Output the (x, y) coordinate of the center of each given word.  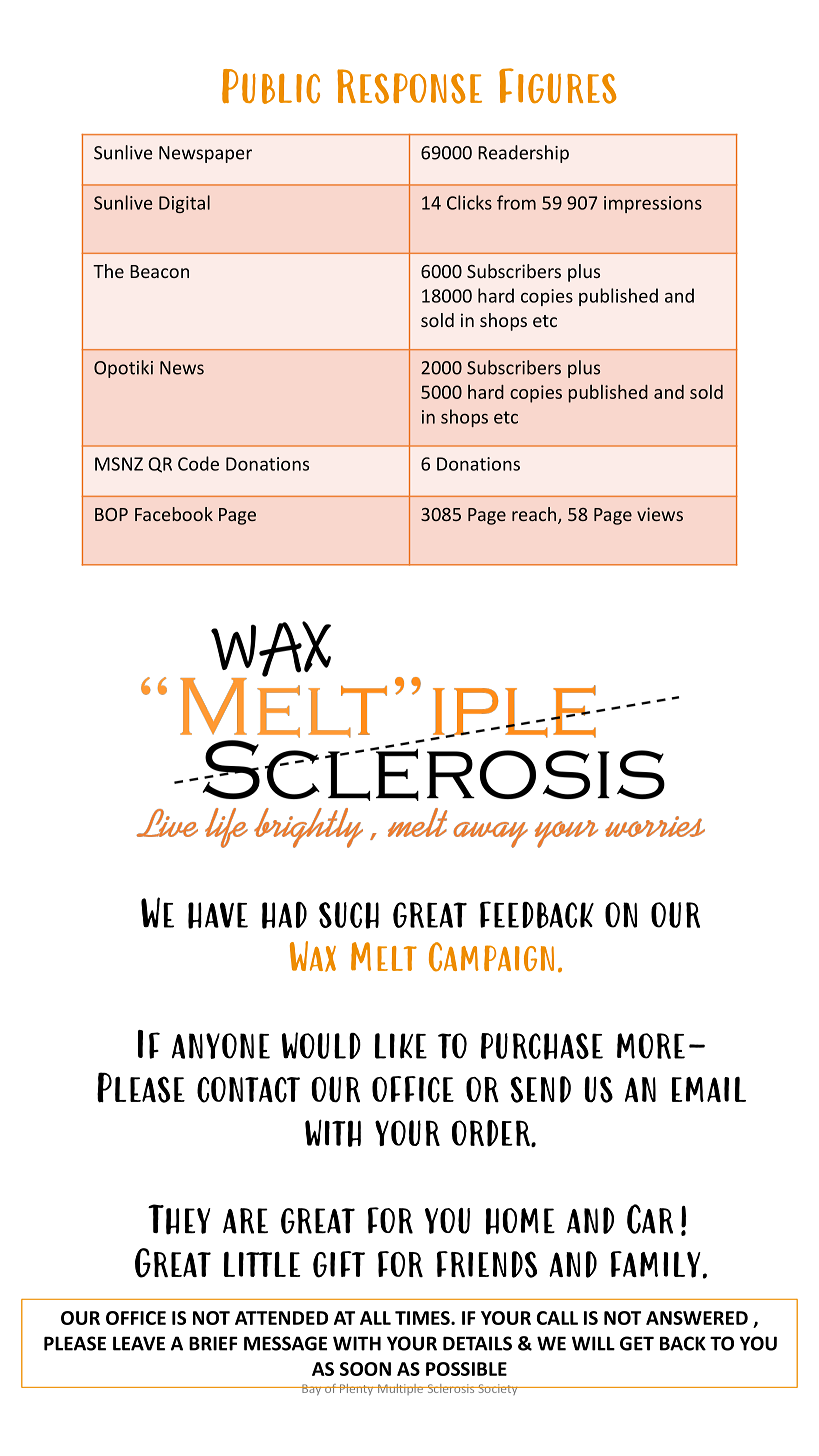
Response (409, 86)
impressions (653, 204)
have (218, 915)
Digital (184, 204)
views (660, 514)
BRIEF (213, 1343)
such (349, 915)
